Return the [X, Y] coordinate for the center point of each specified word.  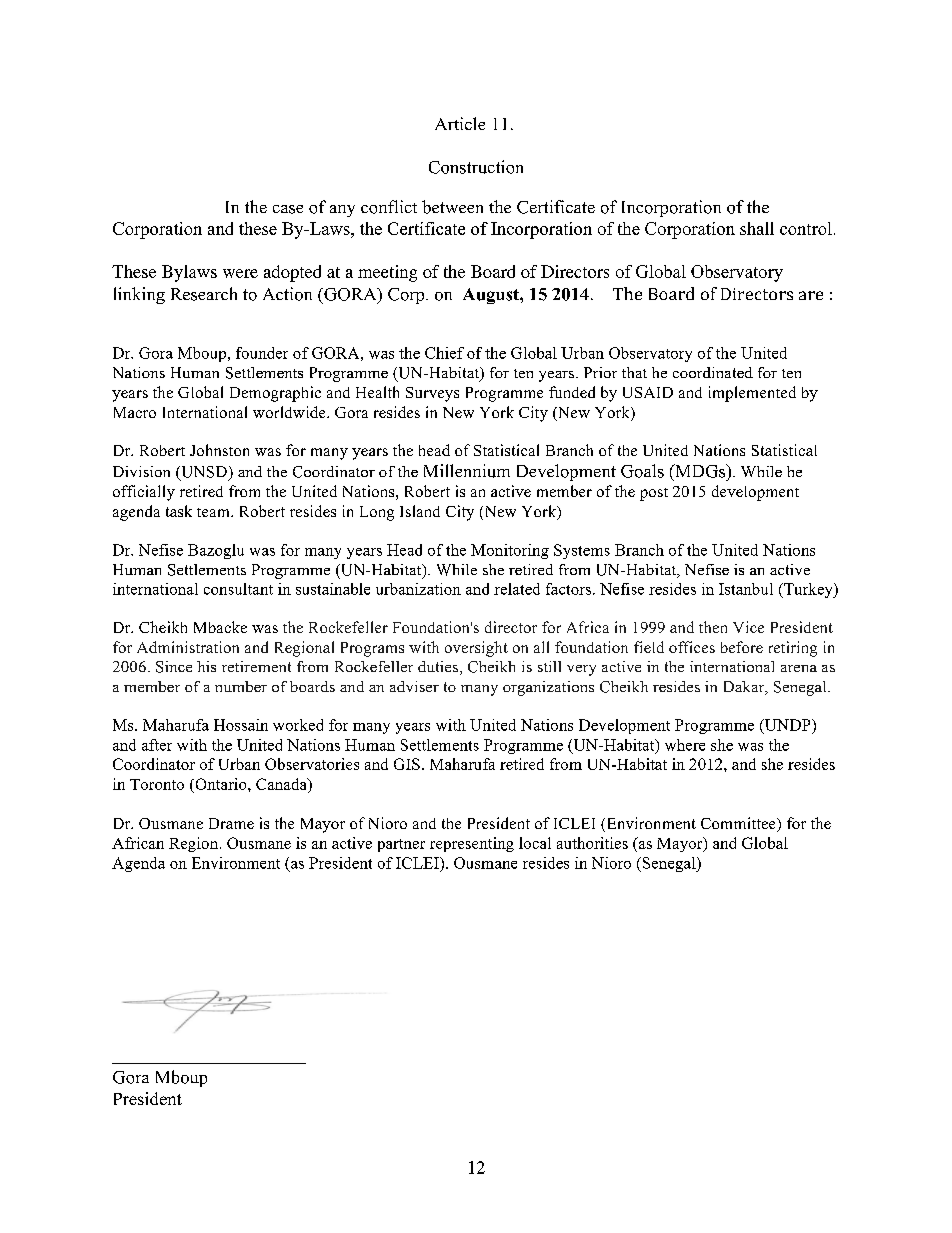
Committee [739, 824]
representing [472, 844]
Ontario [221, 784]
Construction [476, 167]
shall [757, 228]
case [288, 209]
